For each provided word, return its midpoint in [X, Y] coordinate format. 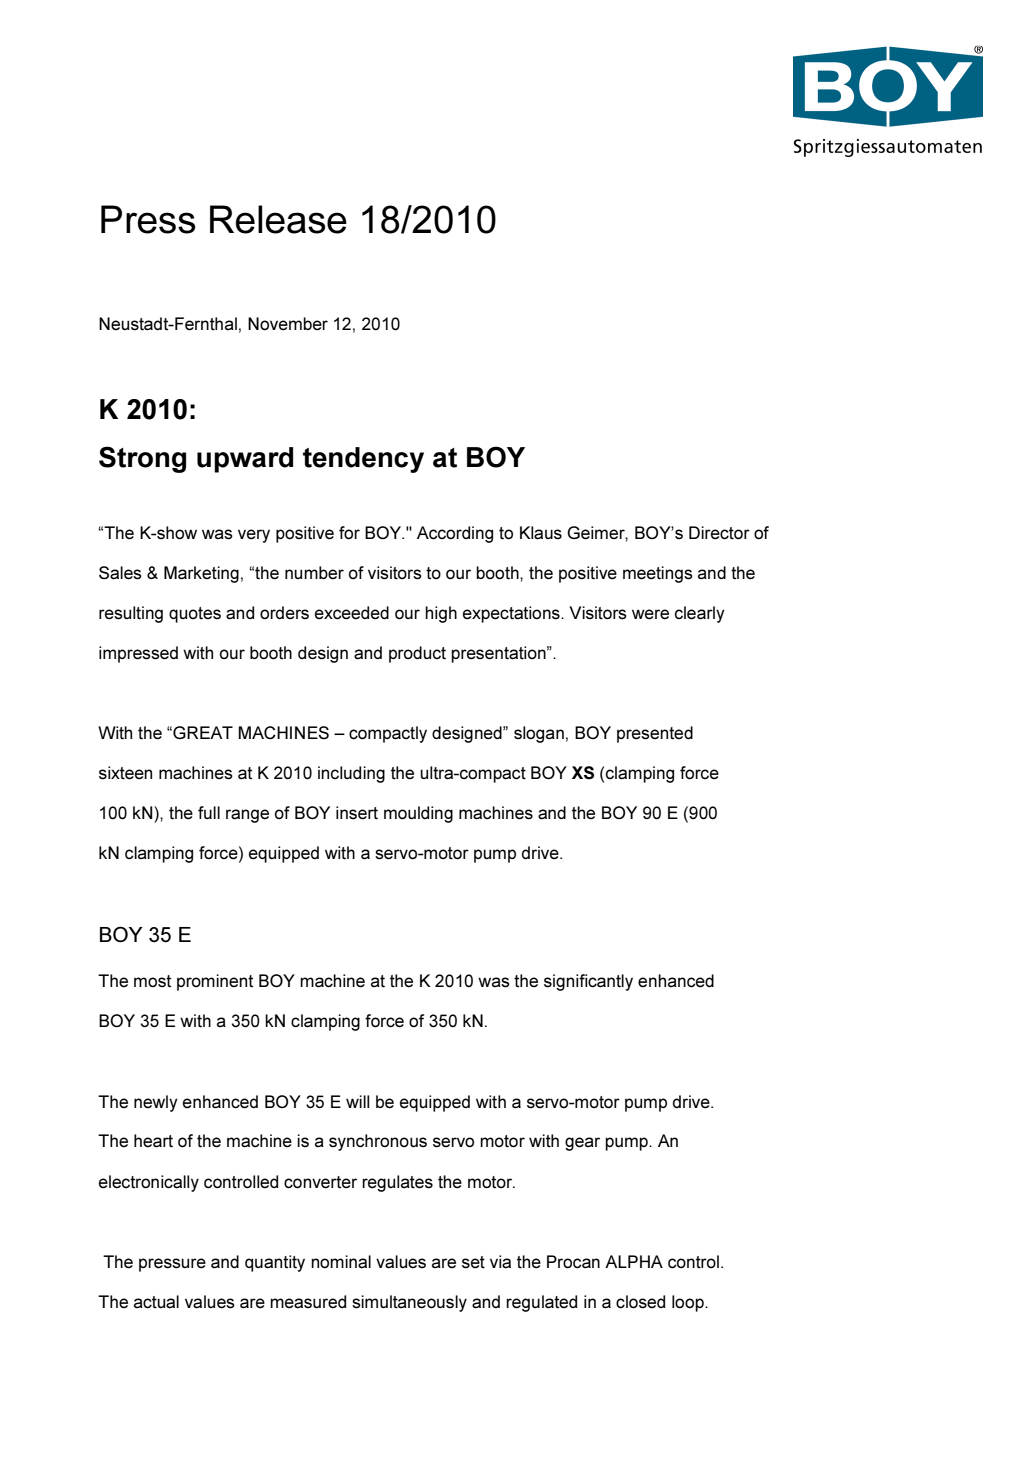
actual [156, 1302]
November [288, 324]
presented [655, 734]
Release [278, 219]
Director [719, 533]
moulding [418, 814]
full [209, 812]
